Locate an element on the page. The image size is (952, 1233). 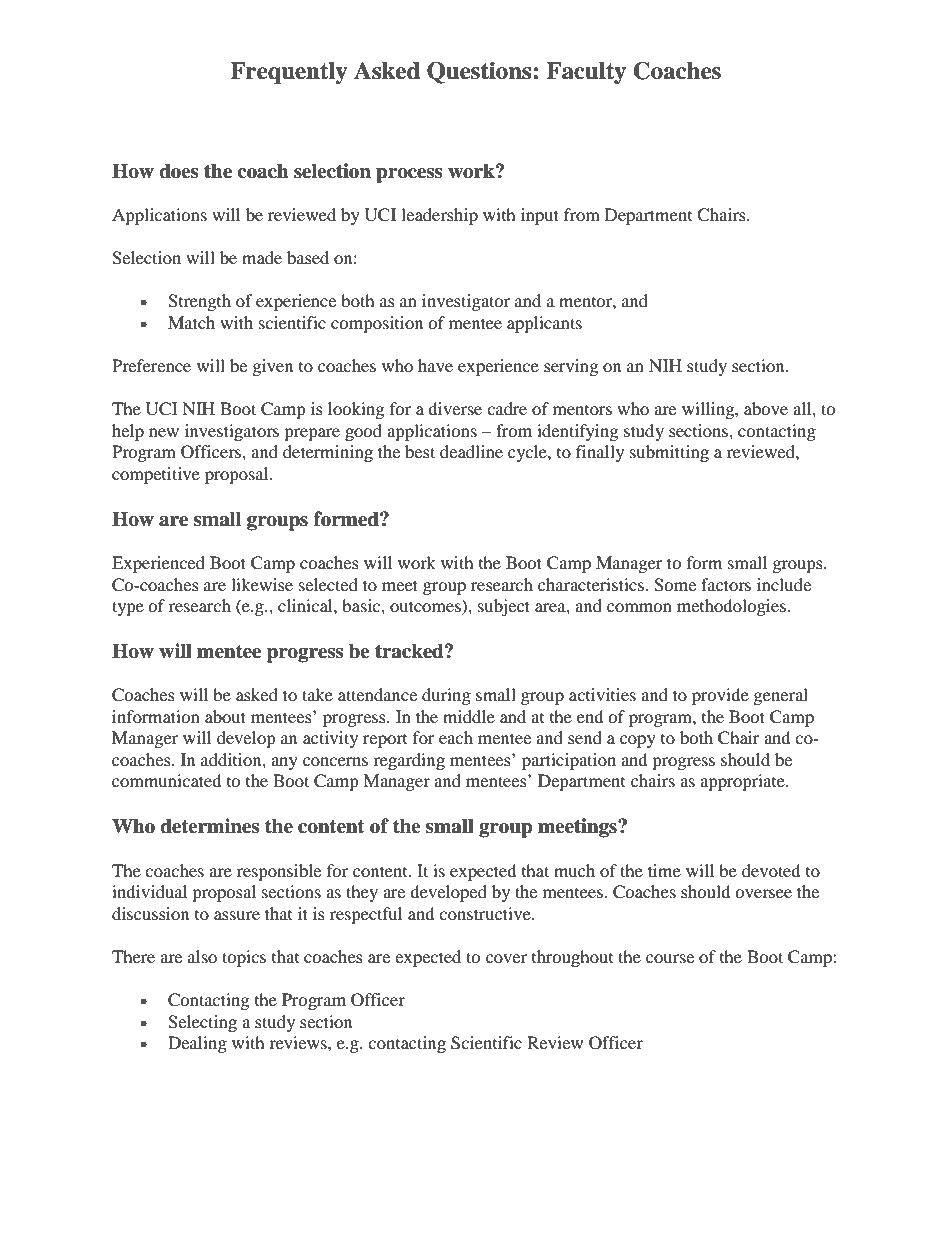
Frequently is located at coordinates (288, 73).
